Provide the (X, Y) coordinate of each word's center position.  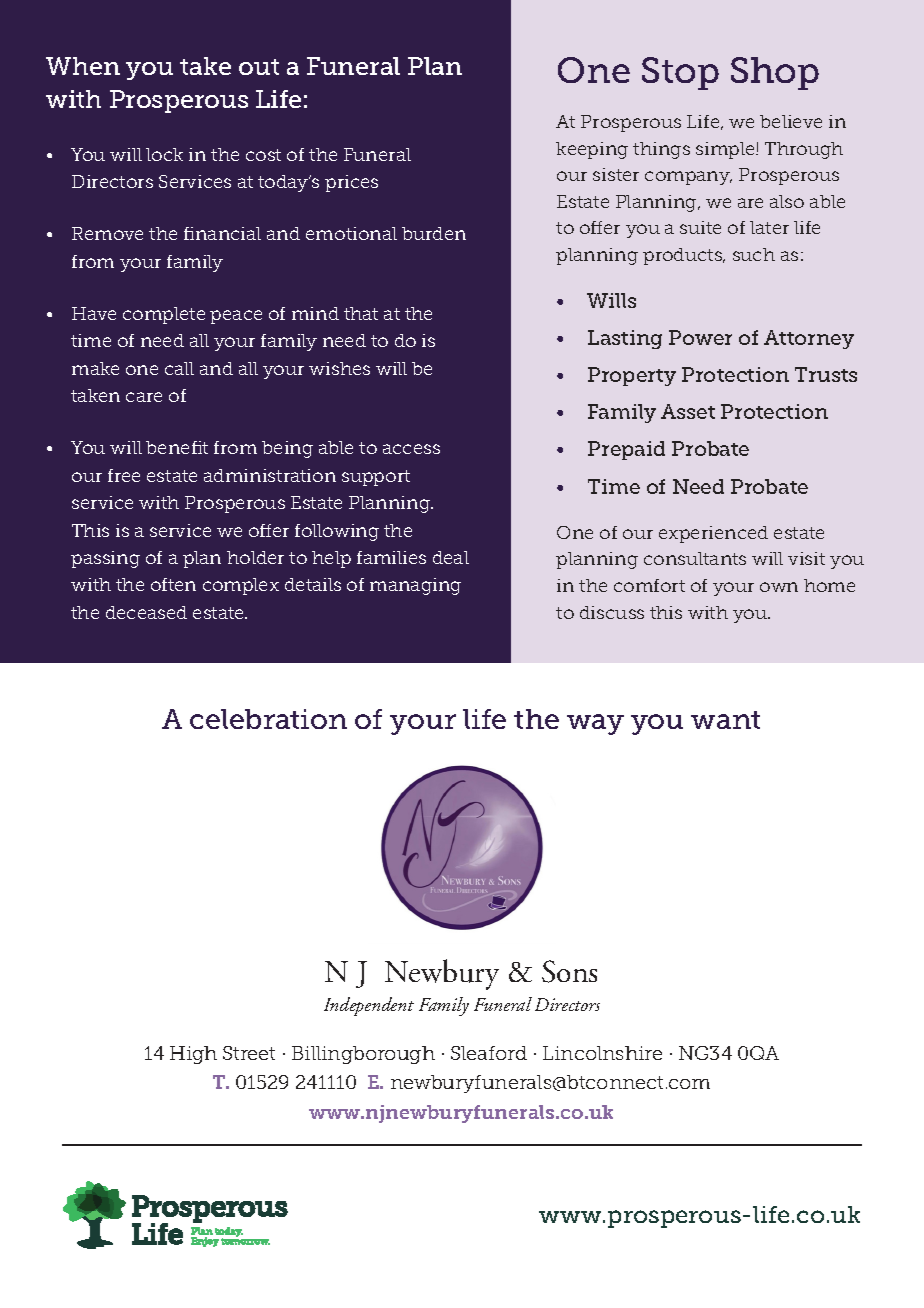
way (595, 724)
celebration (268, 719)
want (725, 720)
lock (164, 154)
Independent (369, 1006)
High (193, 1055)
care (144, 397)
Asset (688, 411)
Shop (775, 73)
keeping (592, 150)
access (411, 449)
